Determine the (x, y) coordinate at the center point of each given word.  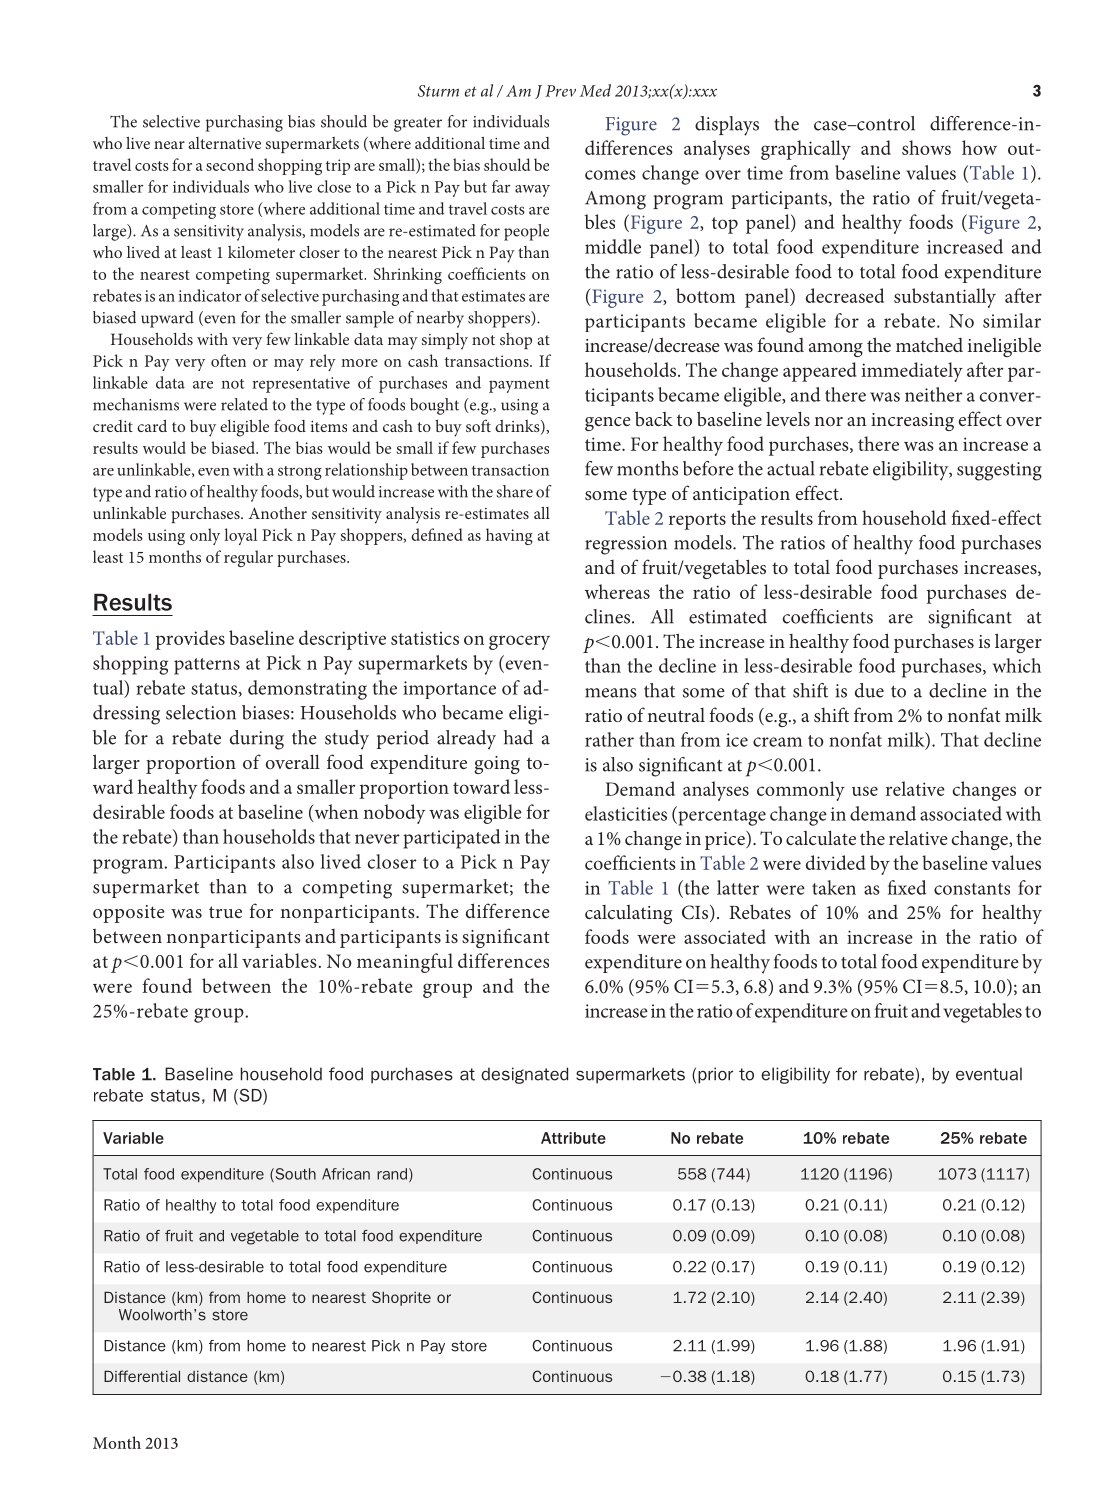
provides (190, 640)
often (228, 360)
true (225, 912)
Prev (560, 91)
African (346, 1174)
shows (926, 147)
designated (524, 1075)
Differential (142, 1376)
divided (836, 862)
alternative (224, 143)
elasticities (626, 813)
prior (715, 1075)
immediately (912, 372)
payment (519, 386)
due (869, 690)
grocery (519, 642)
